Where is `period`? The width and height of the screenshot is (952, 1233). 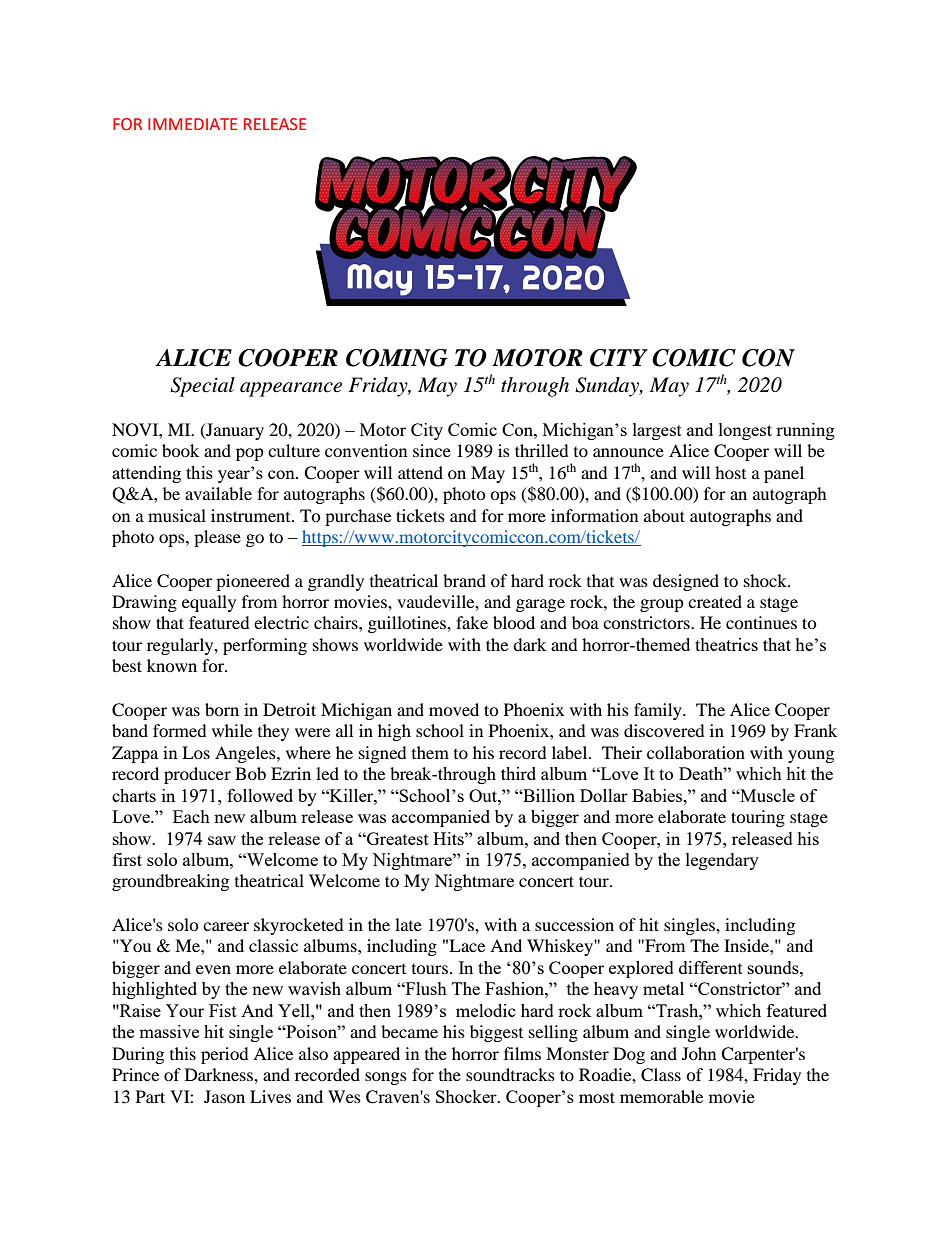 period is located at coordinates (225, 1055).
